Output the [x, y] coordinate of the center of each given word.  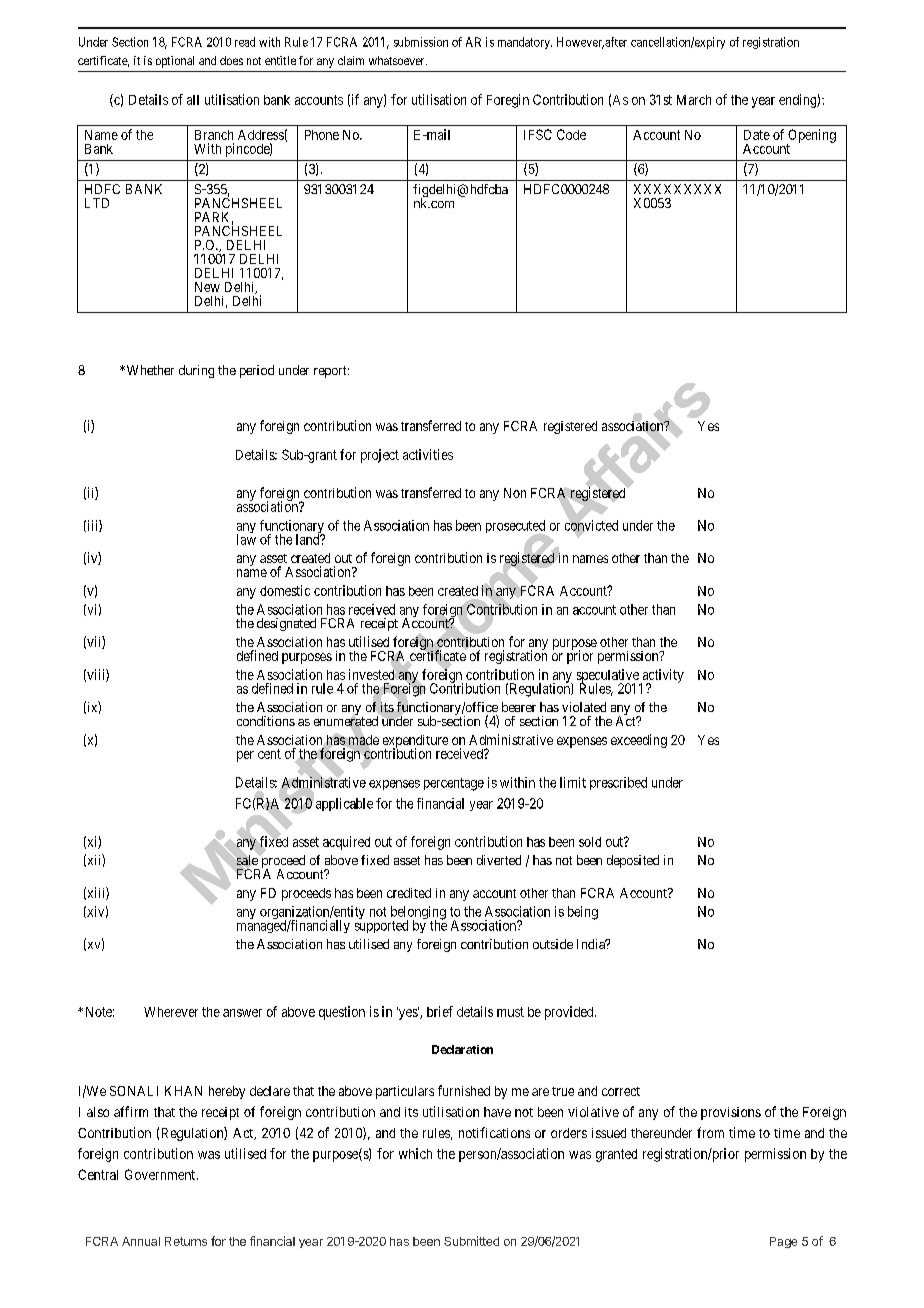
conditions [266, 721]
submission [421, 42]
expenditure [415, 742]
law [246, 538]
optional [175, 62]
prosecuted [516, 528]
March [694, 100]
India [592, 944]
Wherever [171, 1012]
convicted [591, 525]
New [207, 287]
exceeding [639, 741]
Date [757, 135]
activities [428, 454]
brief [440, 1011]
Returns [186, 1241]
